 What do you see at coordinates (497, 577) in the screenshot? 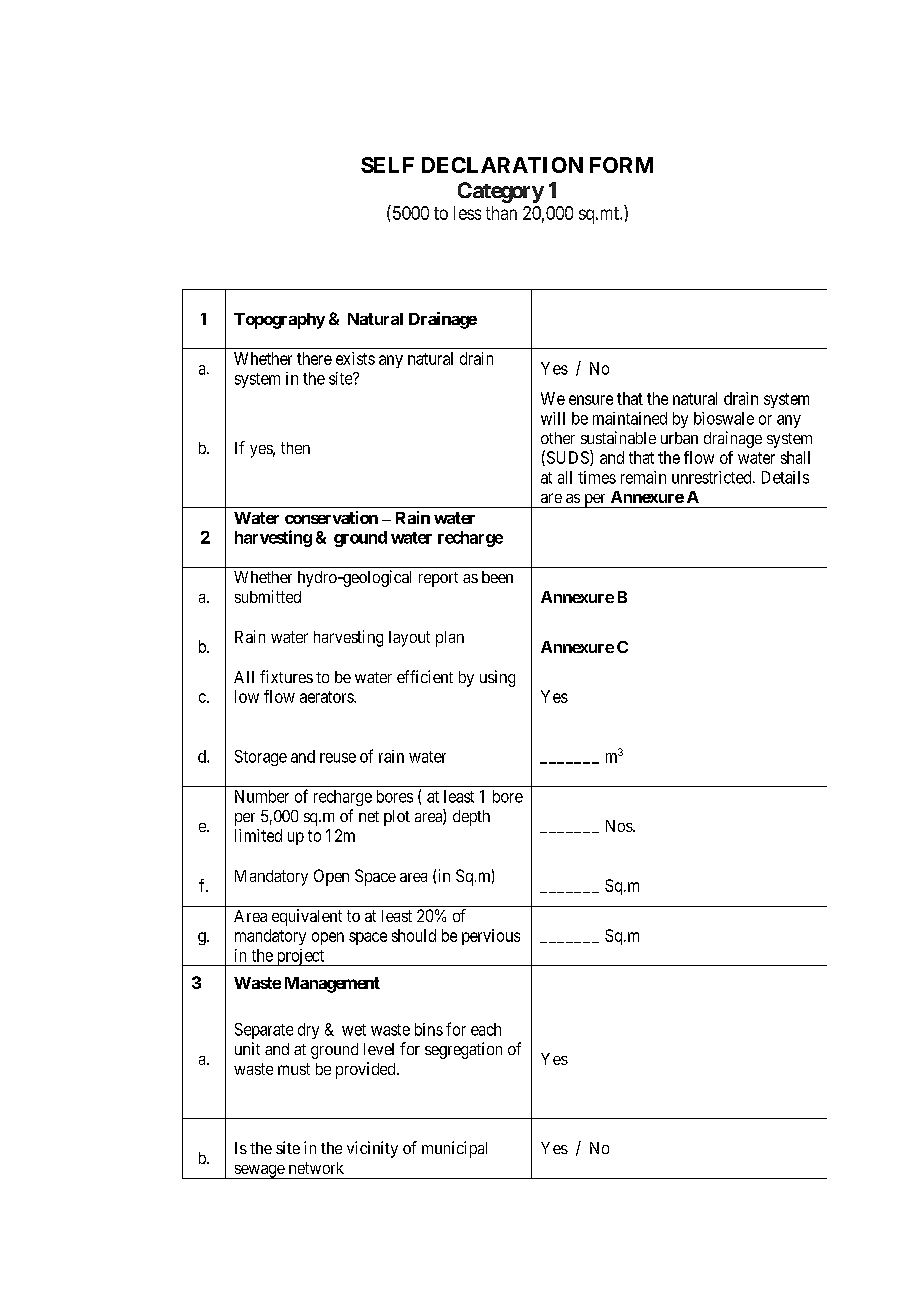
I see `been` at bounding box center [497, 577].
